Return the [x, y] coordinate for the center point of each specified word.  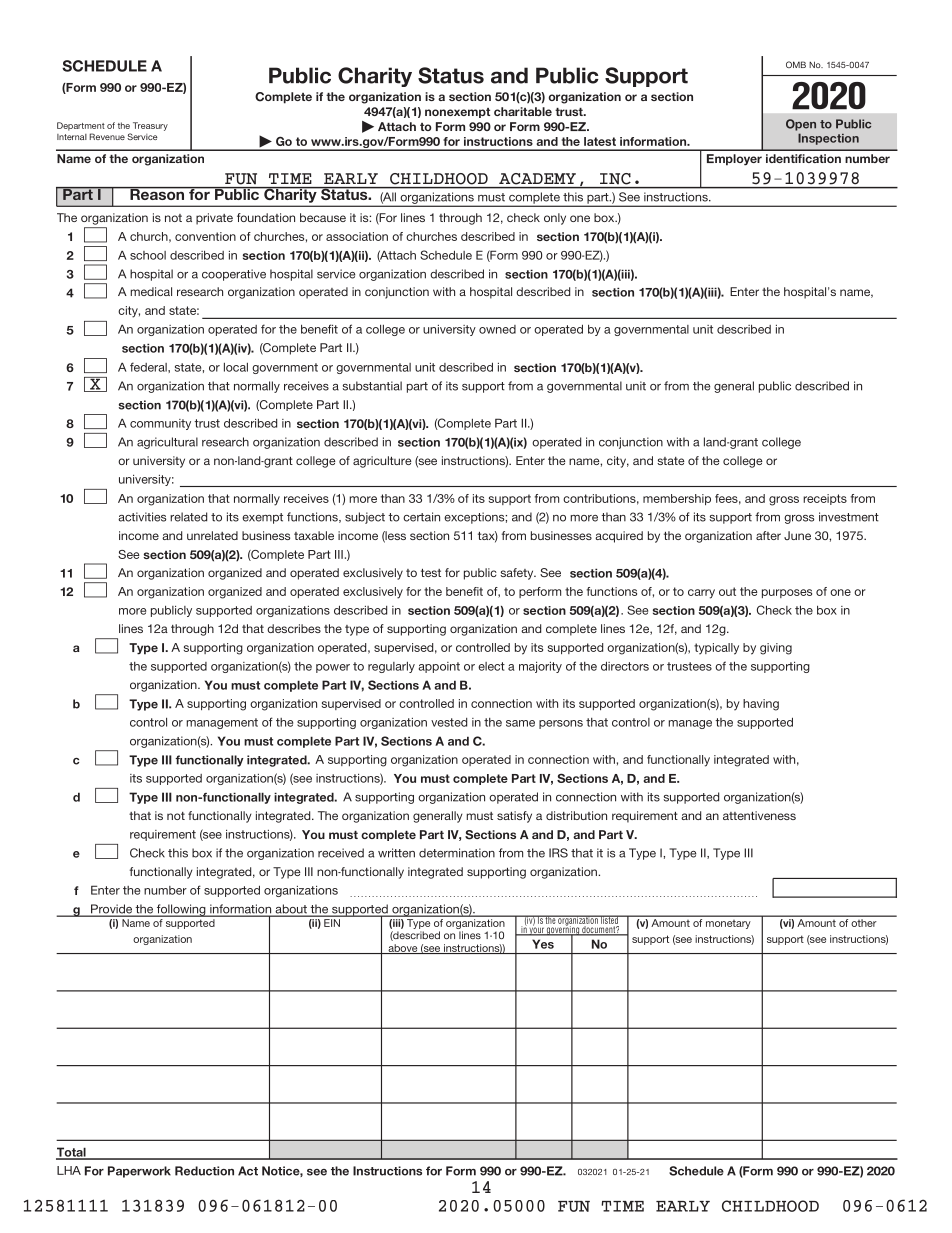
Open [801, 125]
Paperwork [139, 1172]
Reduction [204, 1171]
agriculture [382, 462]
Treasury [150, 126]
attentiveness [759, 815]
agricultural [167, 443]
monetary [728, 924]
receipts [825, 499]
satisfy [514, 817]
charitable [523, 111]
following [181, 910]
